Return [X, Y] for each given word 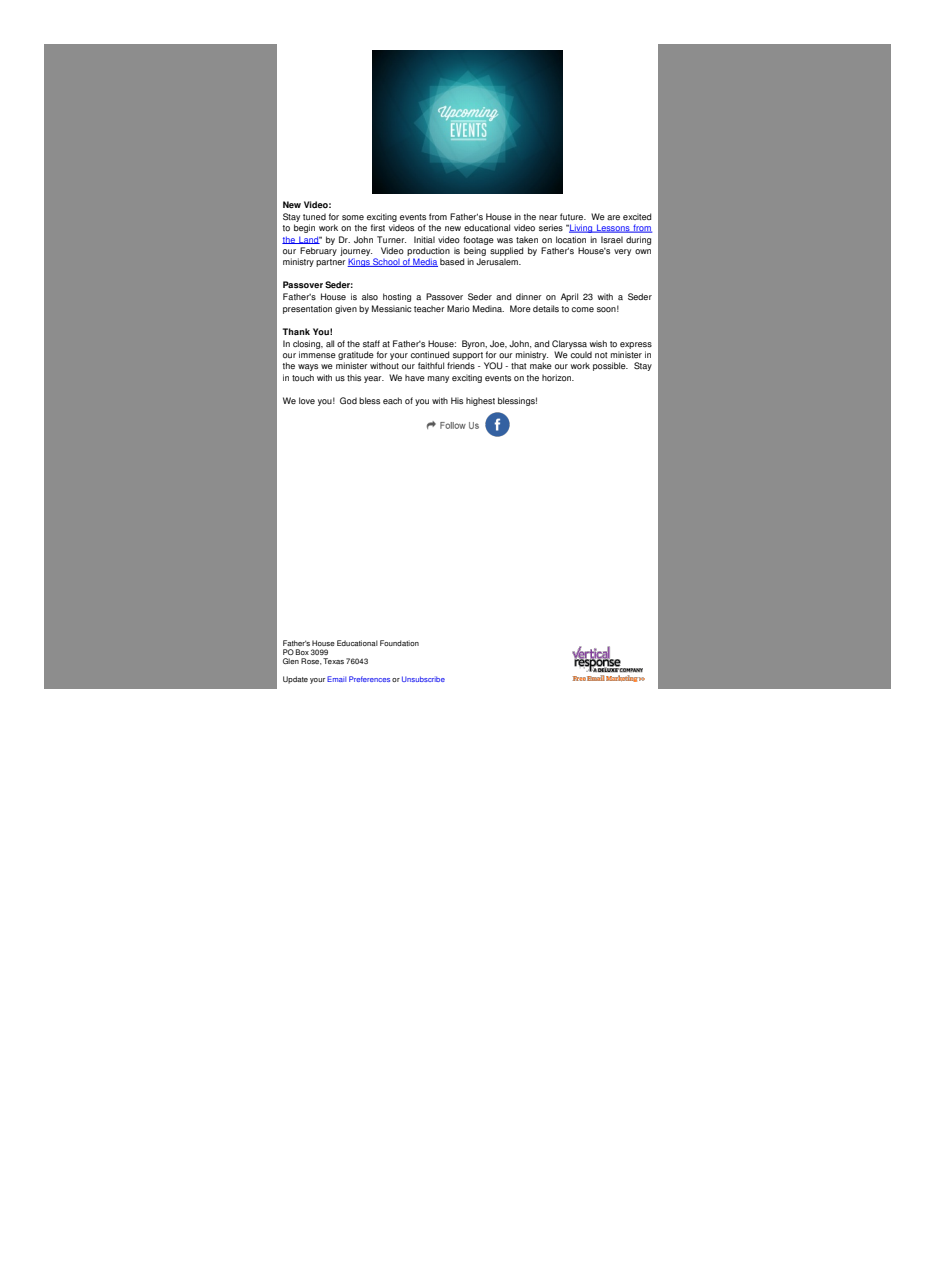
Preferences [369, 679]
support [468, 356]
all [330, 343]
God [348, 400]
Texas [333, 661]
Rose [311, 661]
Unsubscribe [423, 679]
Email [336, 679]
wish [598, 343]
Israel [612, 240]
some [353, 217]
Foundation [399, 643]
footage [478, 240]
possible [610, 366]
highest [480, 401]
